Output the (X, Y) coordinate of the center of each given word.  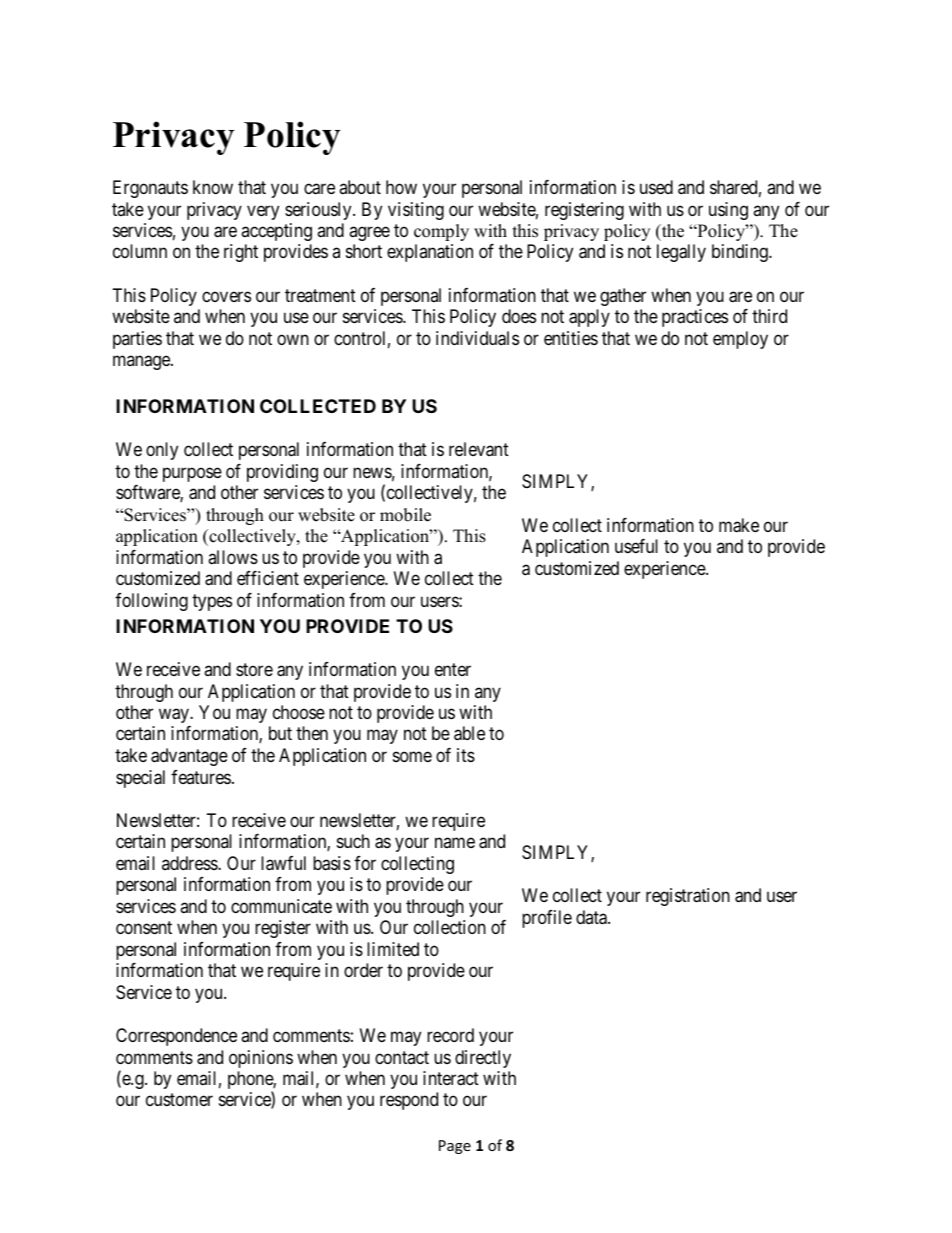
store (254, 669)
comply (441, 232)
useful (636, 546)
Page (455, 1147)
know (213, 187)
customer (179, 1100)
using (728, 211)
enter (453, 669)
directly (483, 1059)
